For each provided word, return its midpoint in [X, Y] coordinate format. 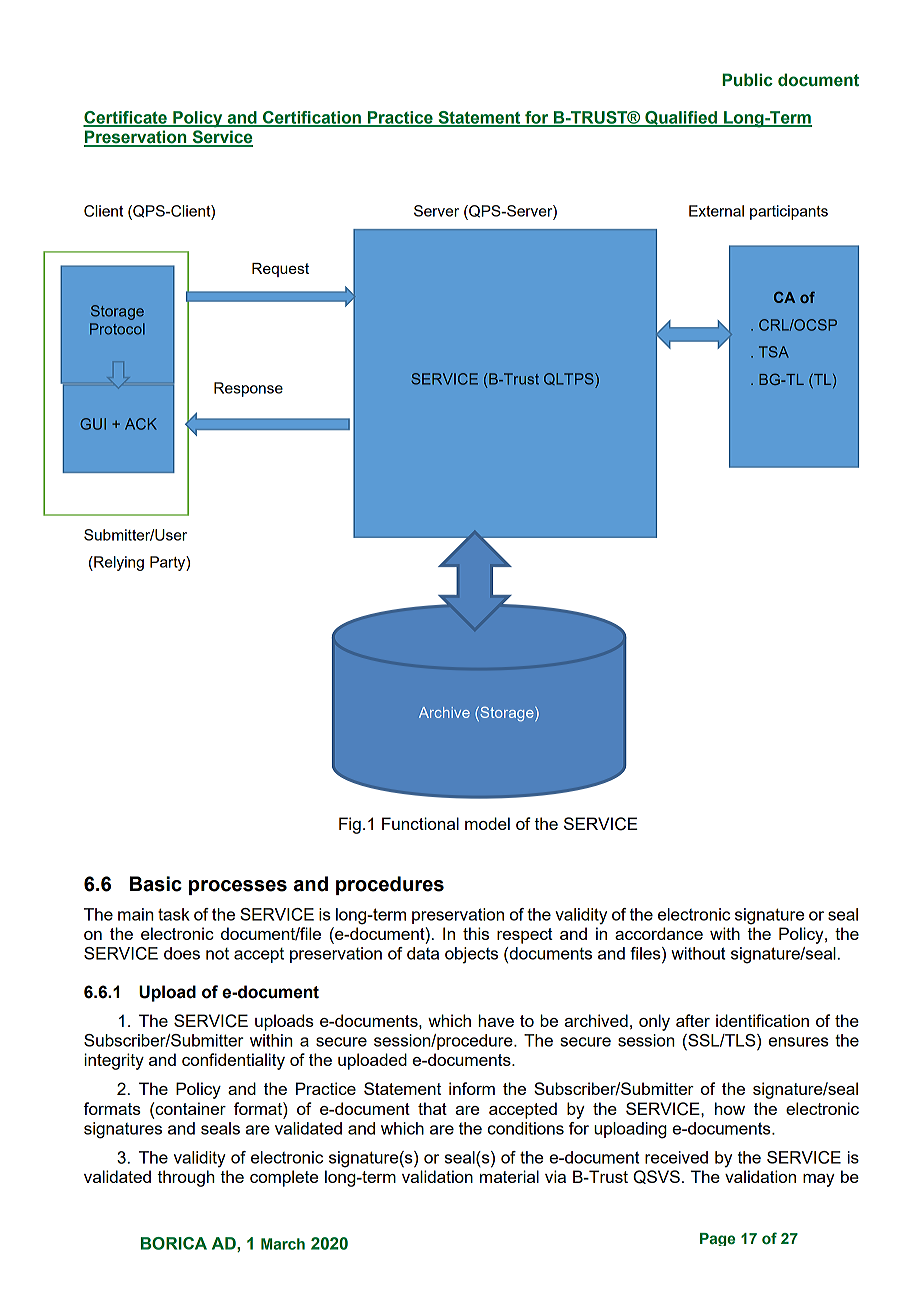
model [487, 823]
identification [762, 1020]
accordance [659, 933]
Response [248, 389]
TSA [774, 352]
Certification [312, 118]
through [186, 1178]
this [476, 933]
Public [747, 80]
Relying [118, 563]
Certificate [126, 118]
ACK [141, 424]
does [182, 953]
